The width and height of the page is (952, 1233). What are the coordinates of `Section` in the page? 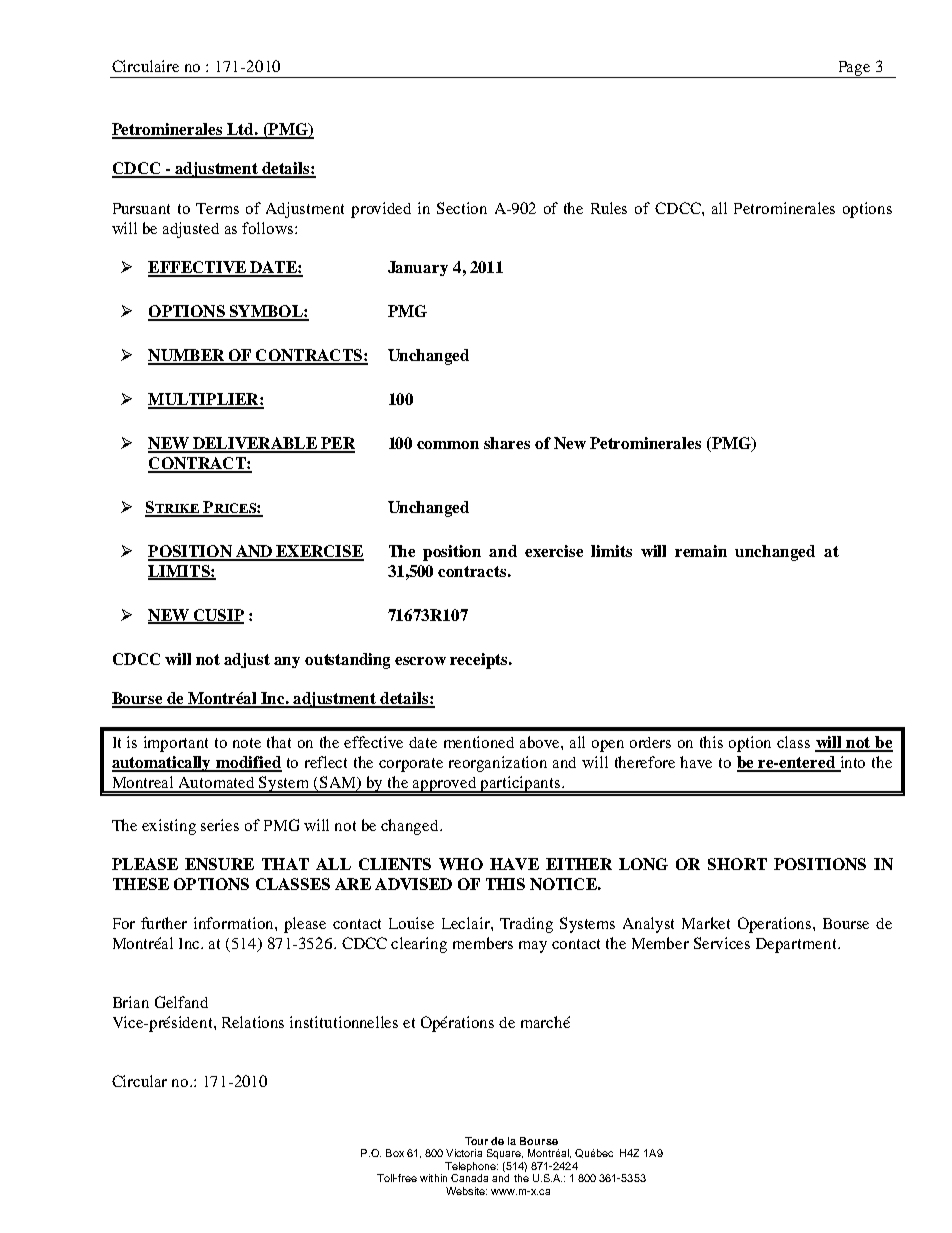 It's located at (462, 208).
